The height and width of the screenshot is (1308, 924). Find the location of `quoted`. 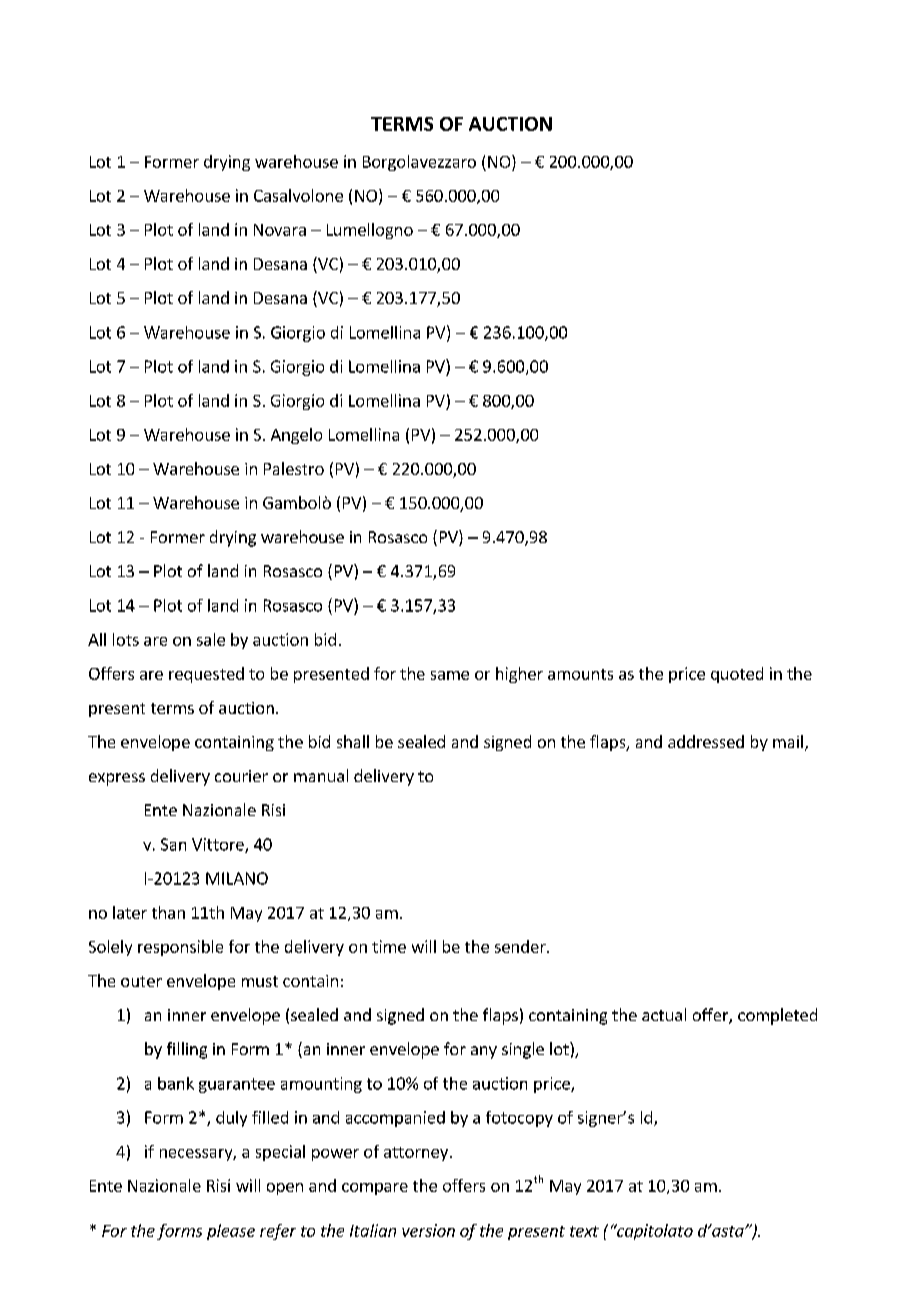

quoted is located at coordinates (737, 675).
